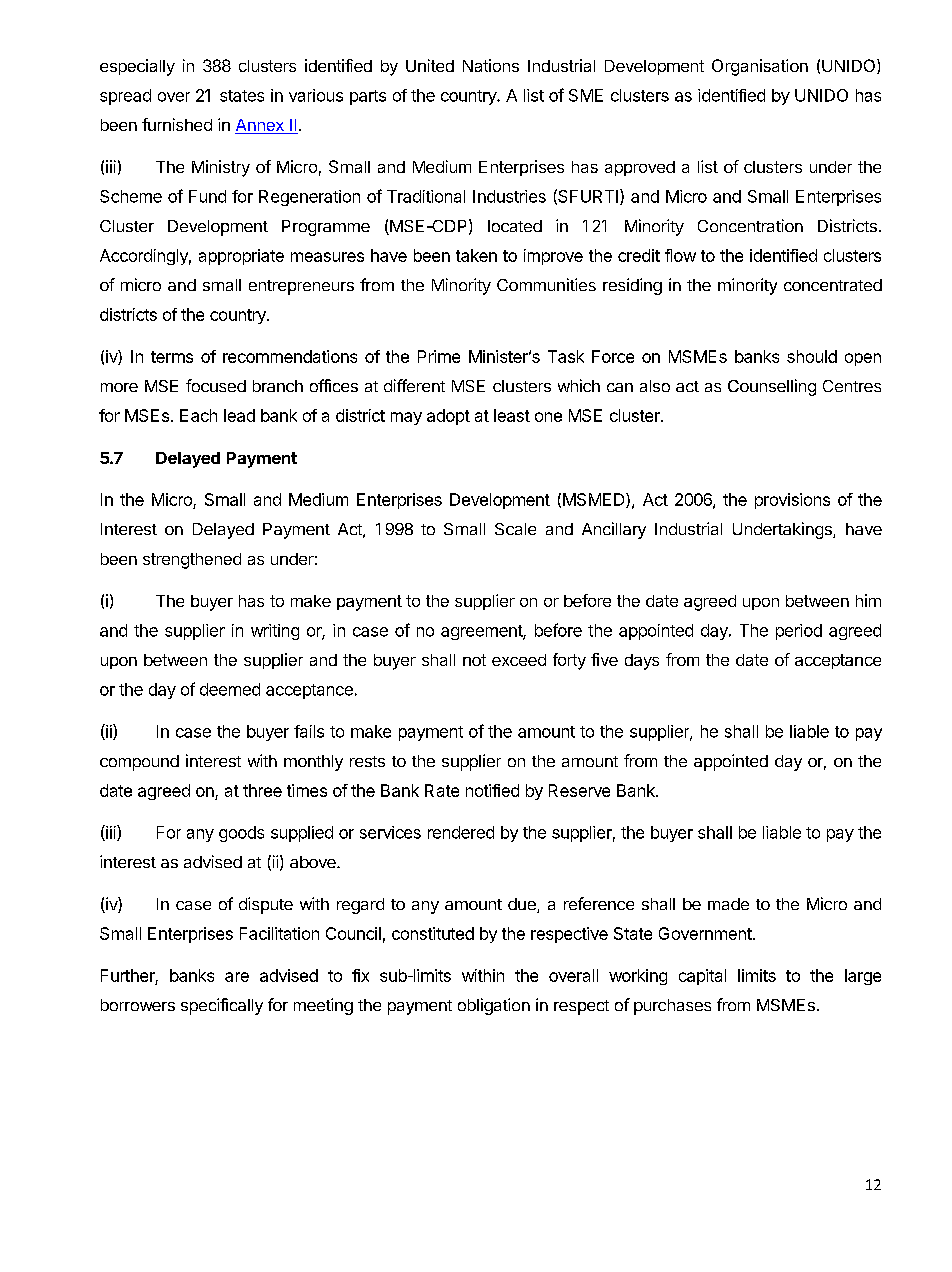 This image has width=952, height=1272. What do you see at coordinates (237, 977) in the image?
I see `are` at bounding box center [237, 977].
